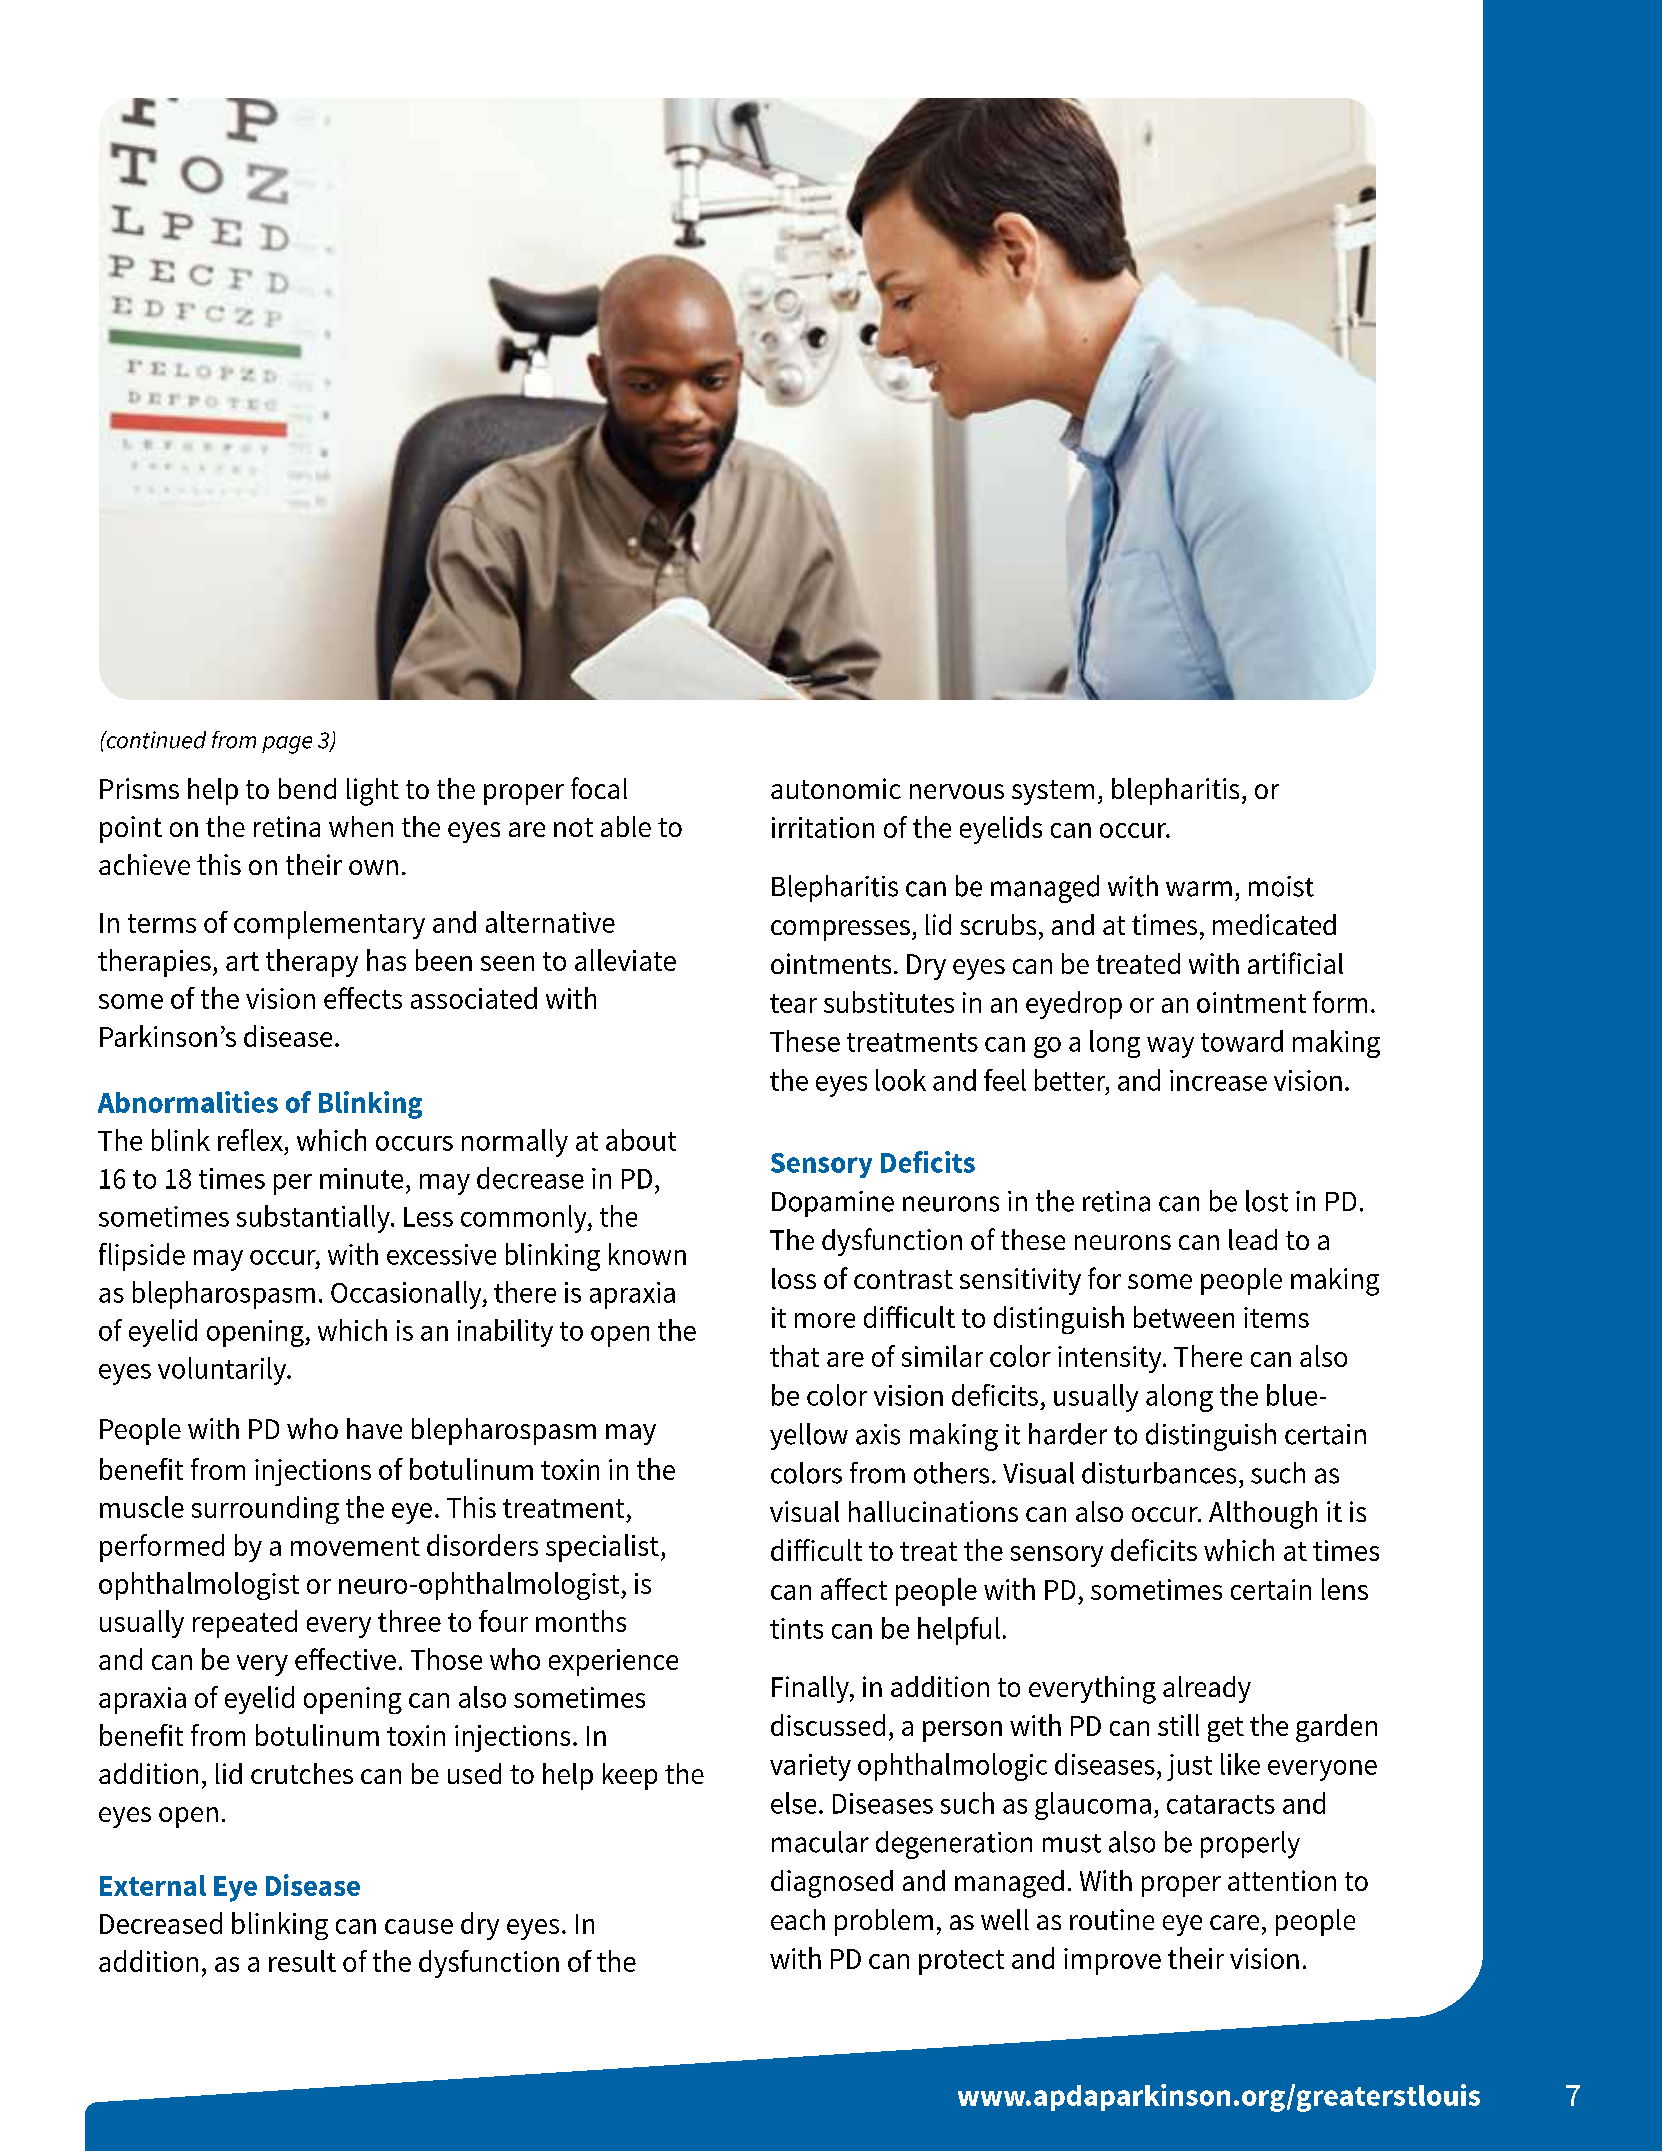 The width and height of the screenshot is (1662, 2151). Describe the element at coordinates (223, 1371) in the screenshot. I see `voluntarily` at that location.
